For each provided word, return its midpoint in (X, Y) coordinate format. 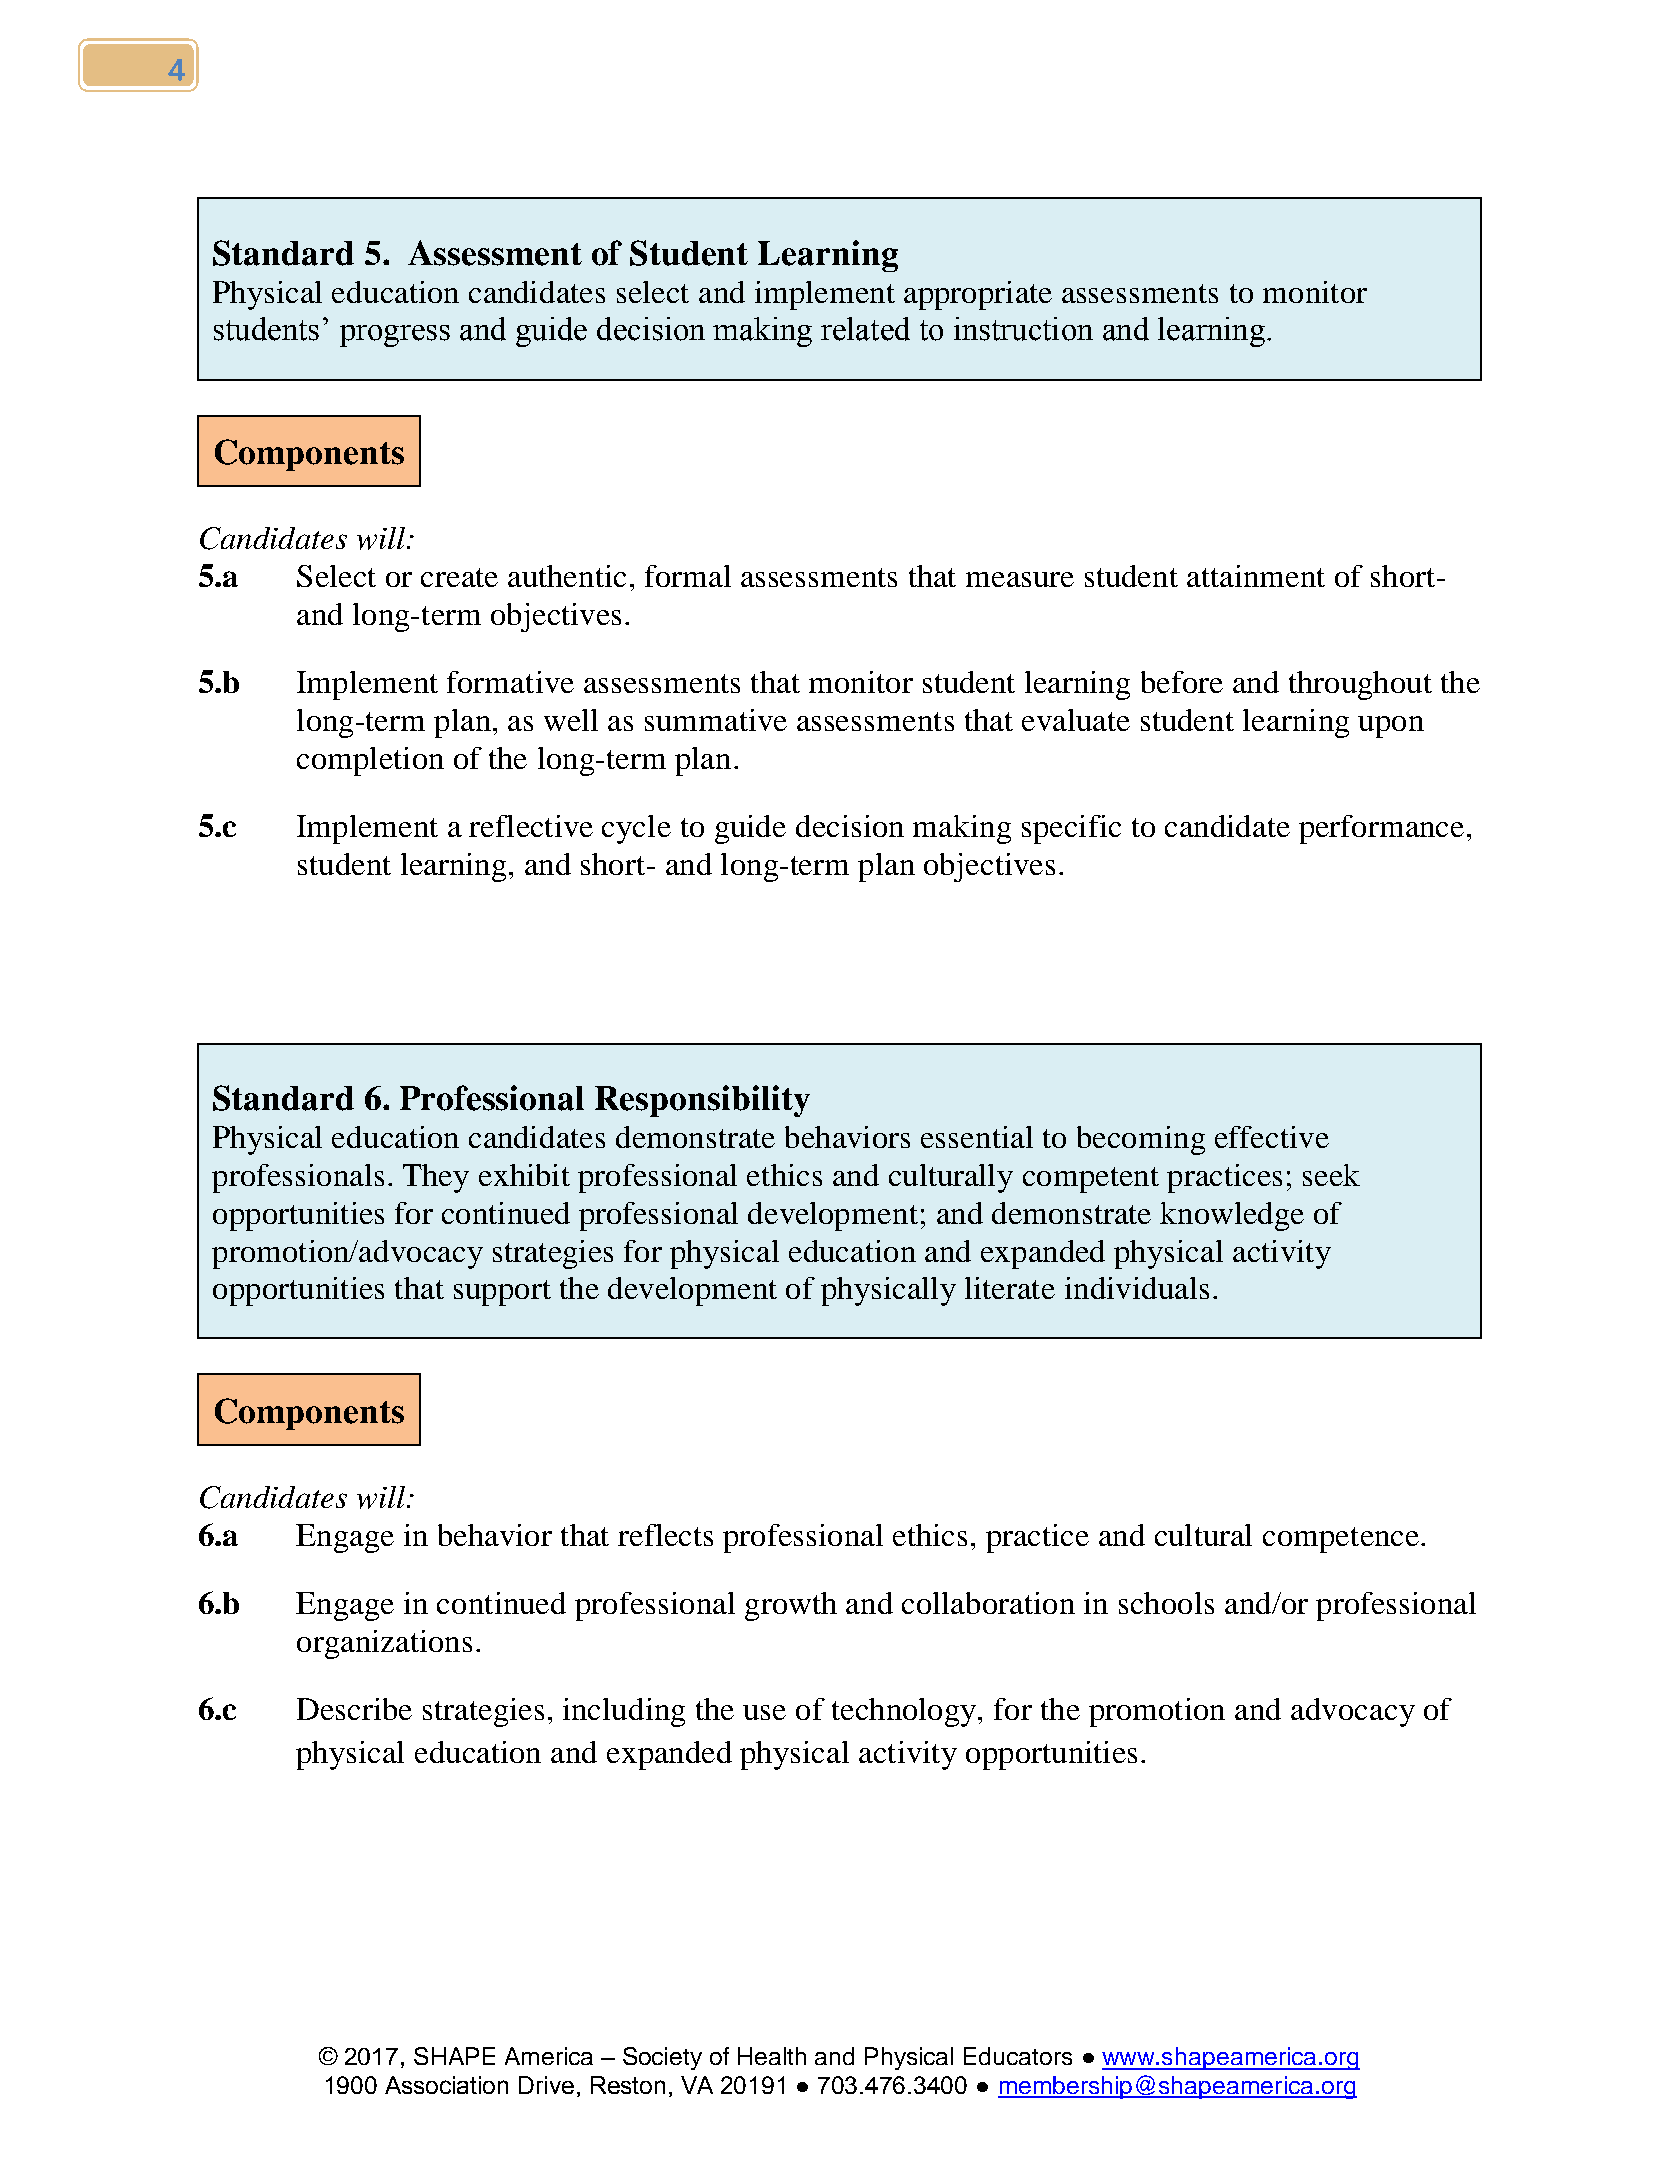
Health (772, 2056)
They (436, 1178)
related (865, 329)
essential (977, 1137)
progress (395, 336)
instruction (1023, 329)
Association (446, 2085)
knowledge (1232, 1216)
